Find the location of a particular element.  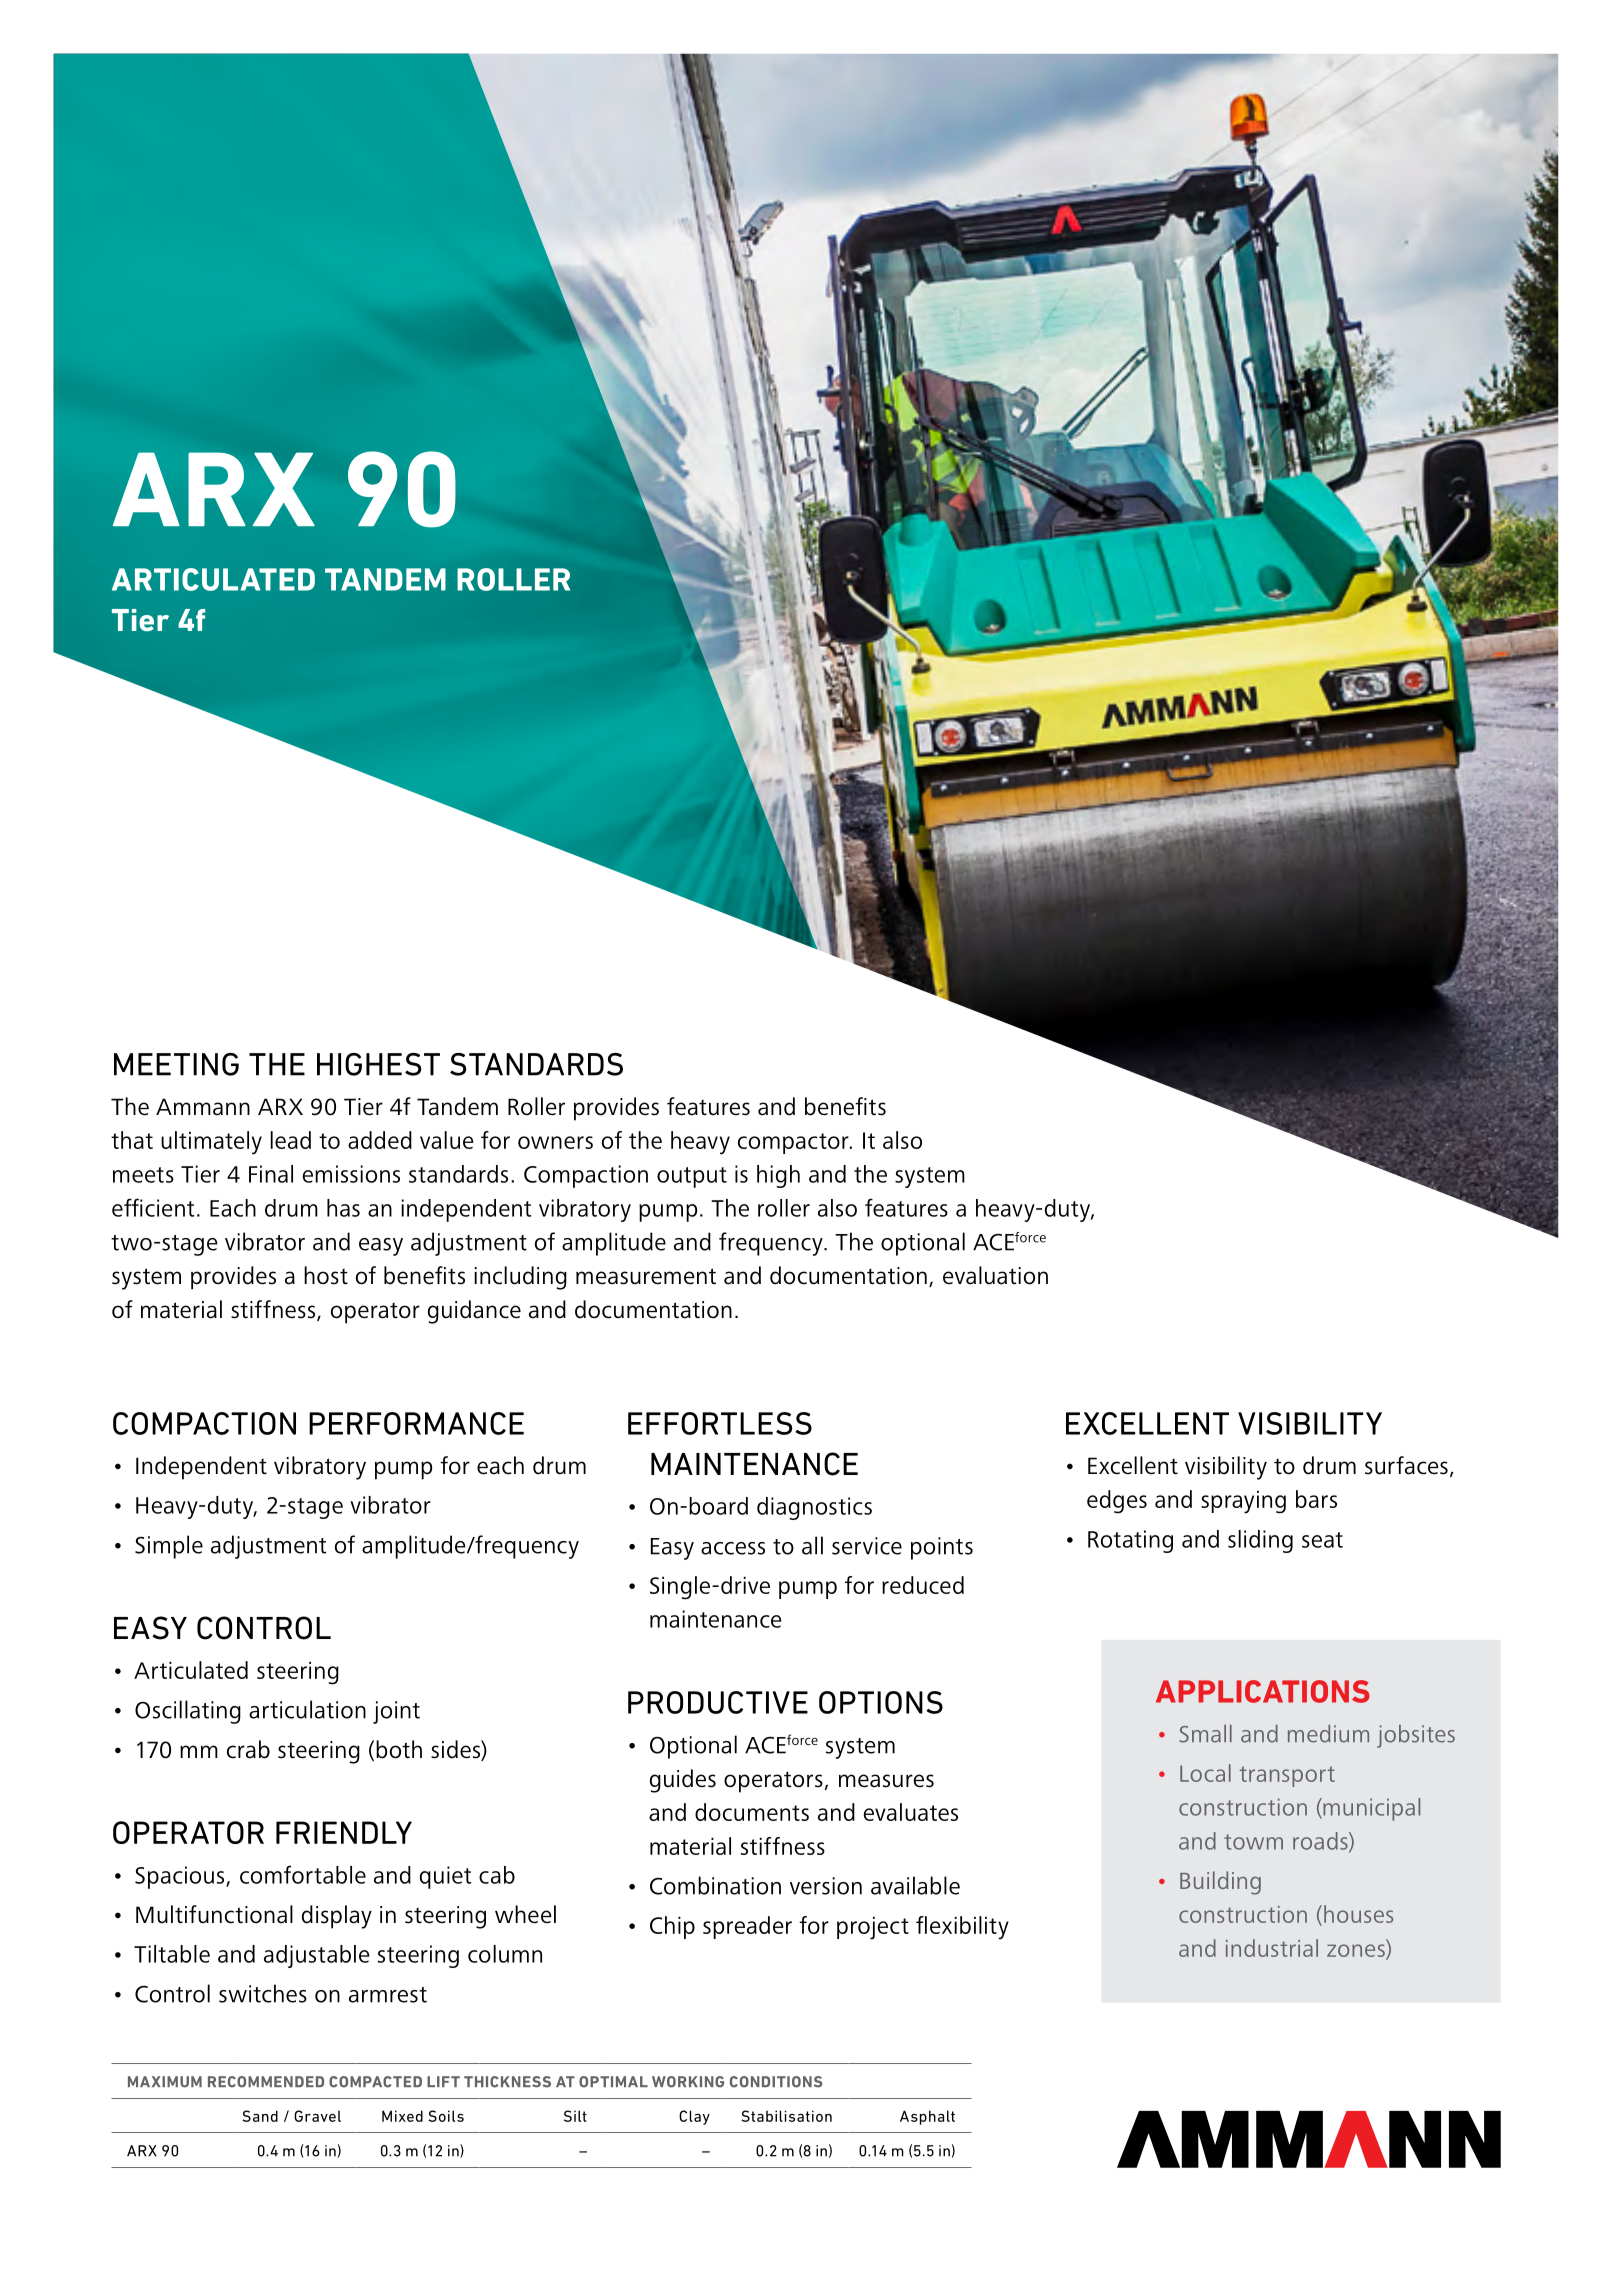

compactor is located at coordinates (794, 1143).
